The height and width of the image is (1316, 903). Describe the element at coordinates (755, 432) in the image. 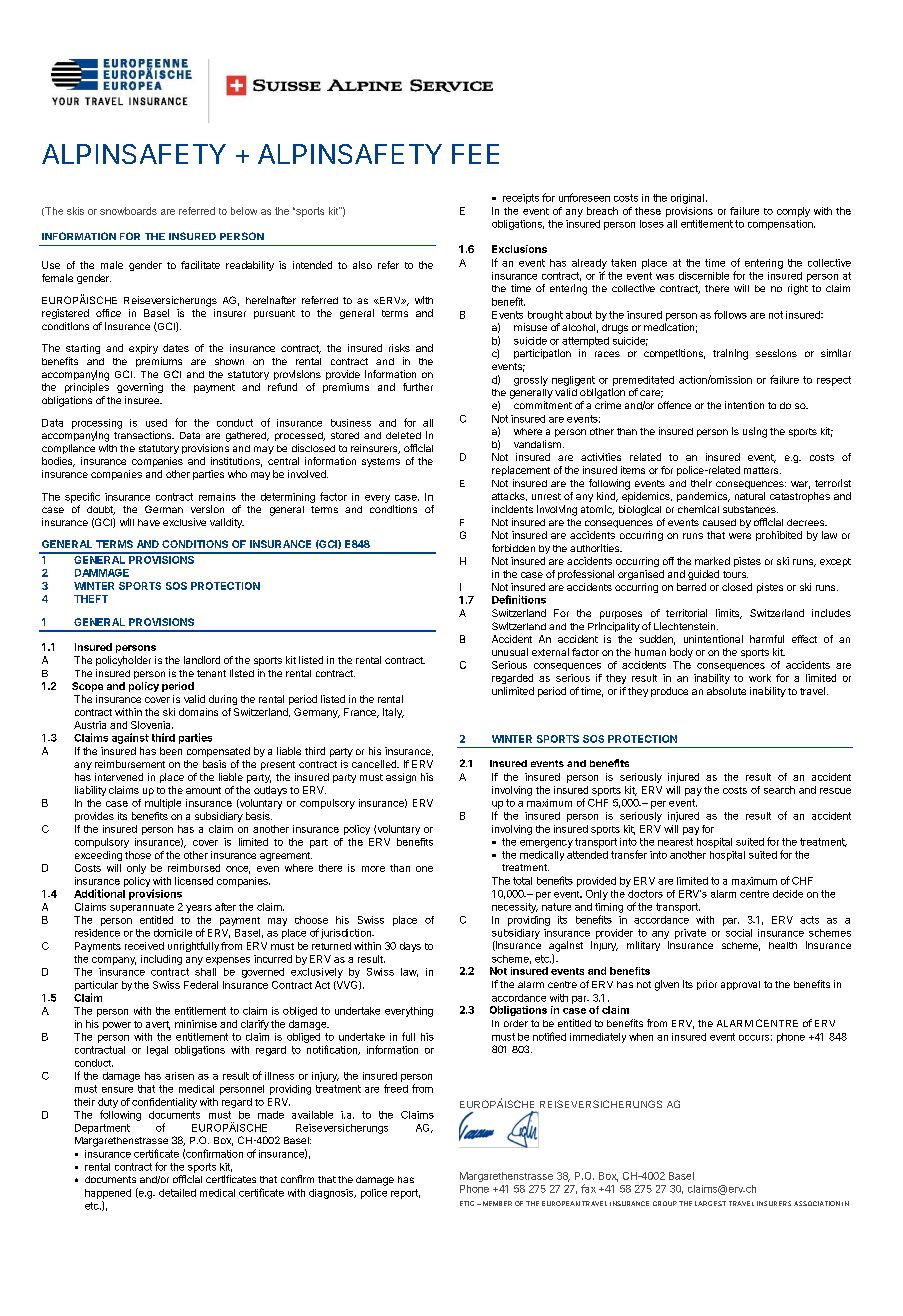

I see `using` at that location.
